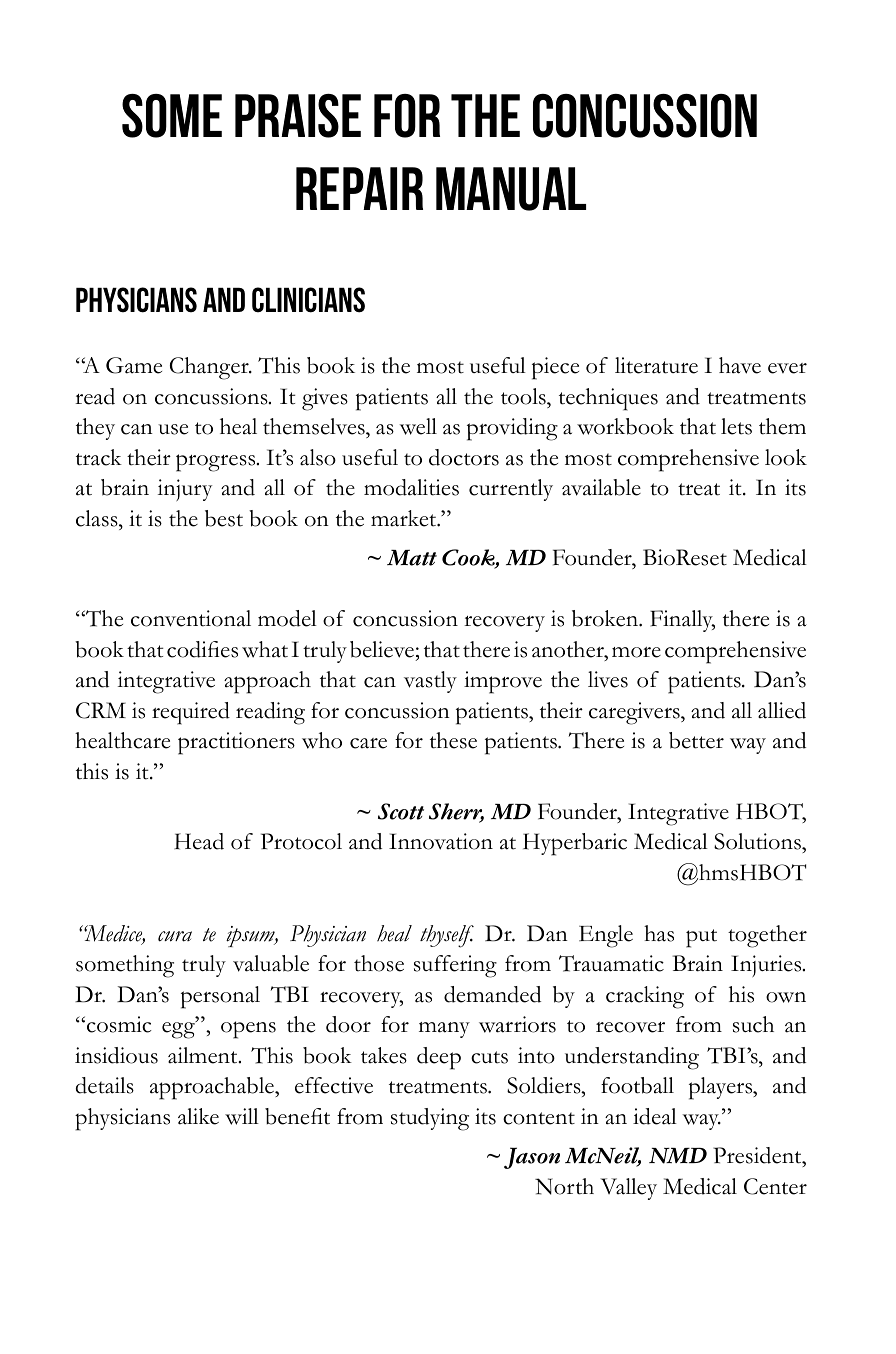  Describe the element at coordinates (198, 1116) in the page. I see `alike` at that location.
